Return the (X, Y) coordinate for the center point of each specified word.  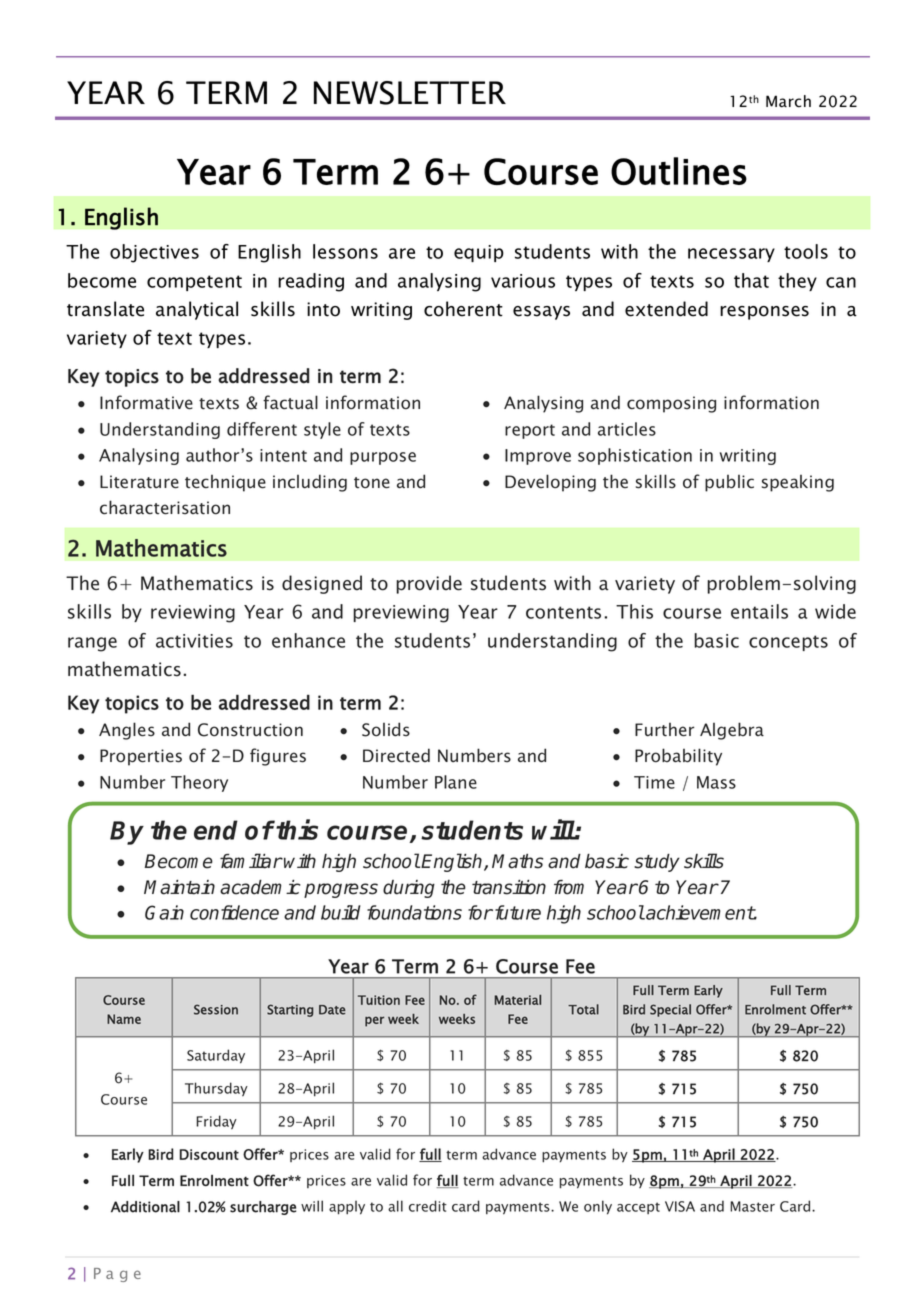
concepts (788, 643)
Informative (146, 402)
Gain (164, 912)
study (657, 863)
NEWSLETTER (410, 93)
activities (194, 641)
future (518, 912)
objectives (154, 253)
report (530, 431)
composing (671, 404)
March (788, 101)
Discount (209, 1154)
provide (429, 584)
